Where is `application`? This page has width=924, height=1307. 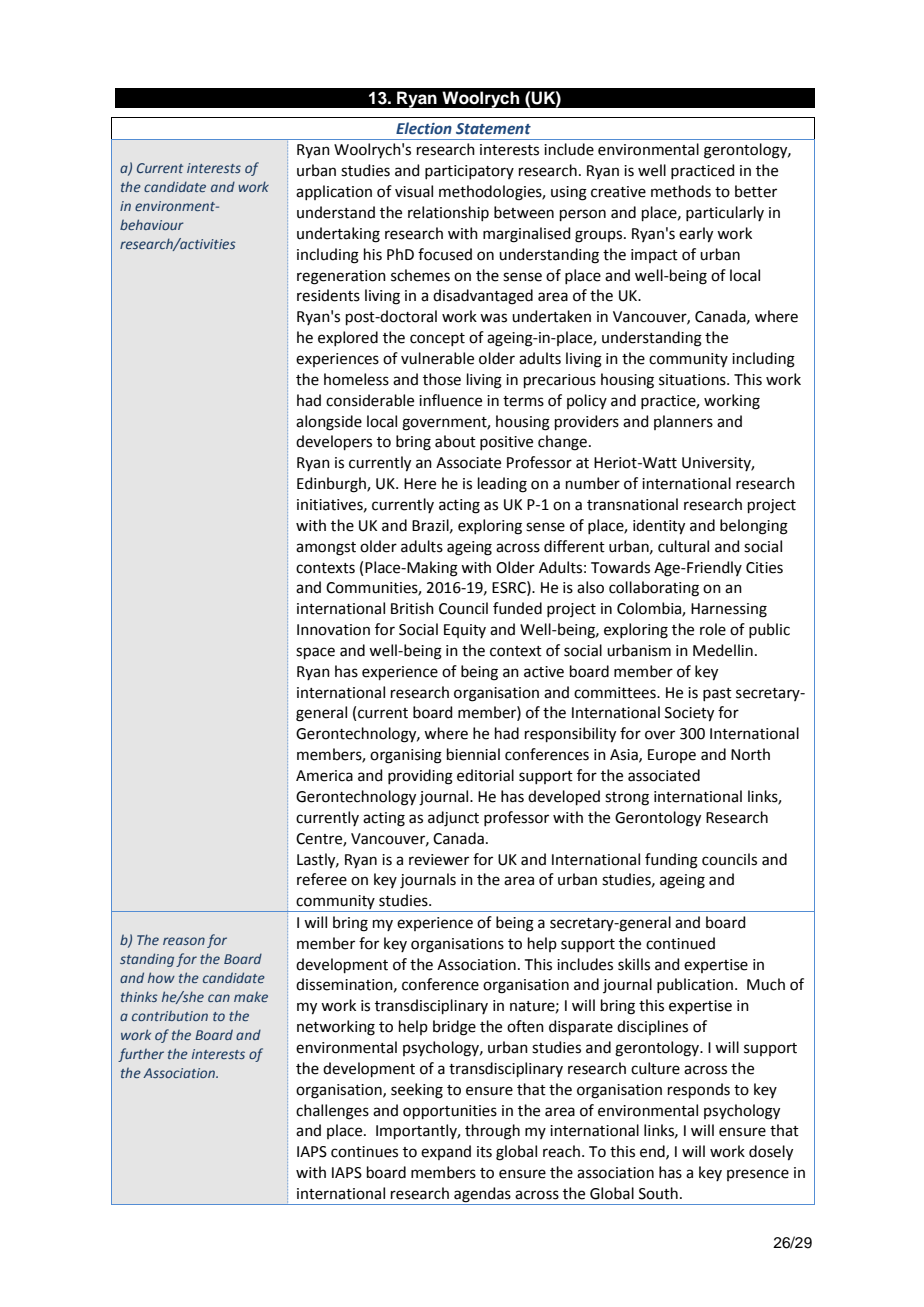
application is located at coordinates (334, 192).
